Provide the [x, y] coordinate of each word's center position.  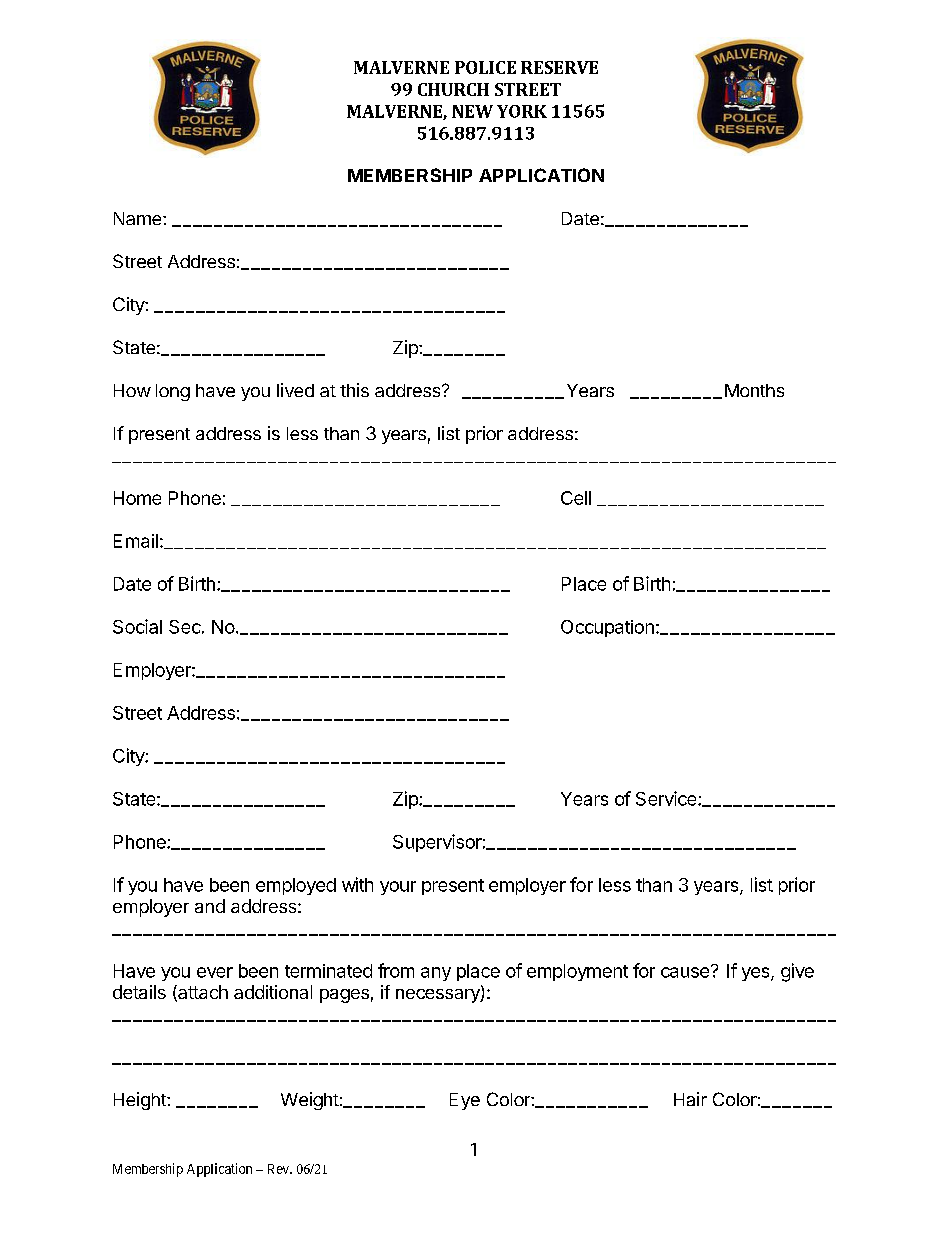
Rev [279, 1169]
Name [139, 218]
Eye [465, 1101]
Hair [690, 1099]
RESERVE [559, 67]
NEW [472, 111]
